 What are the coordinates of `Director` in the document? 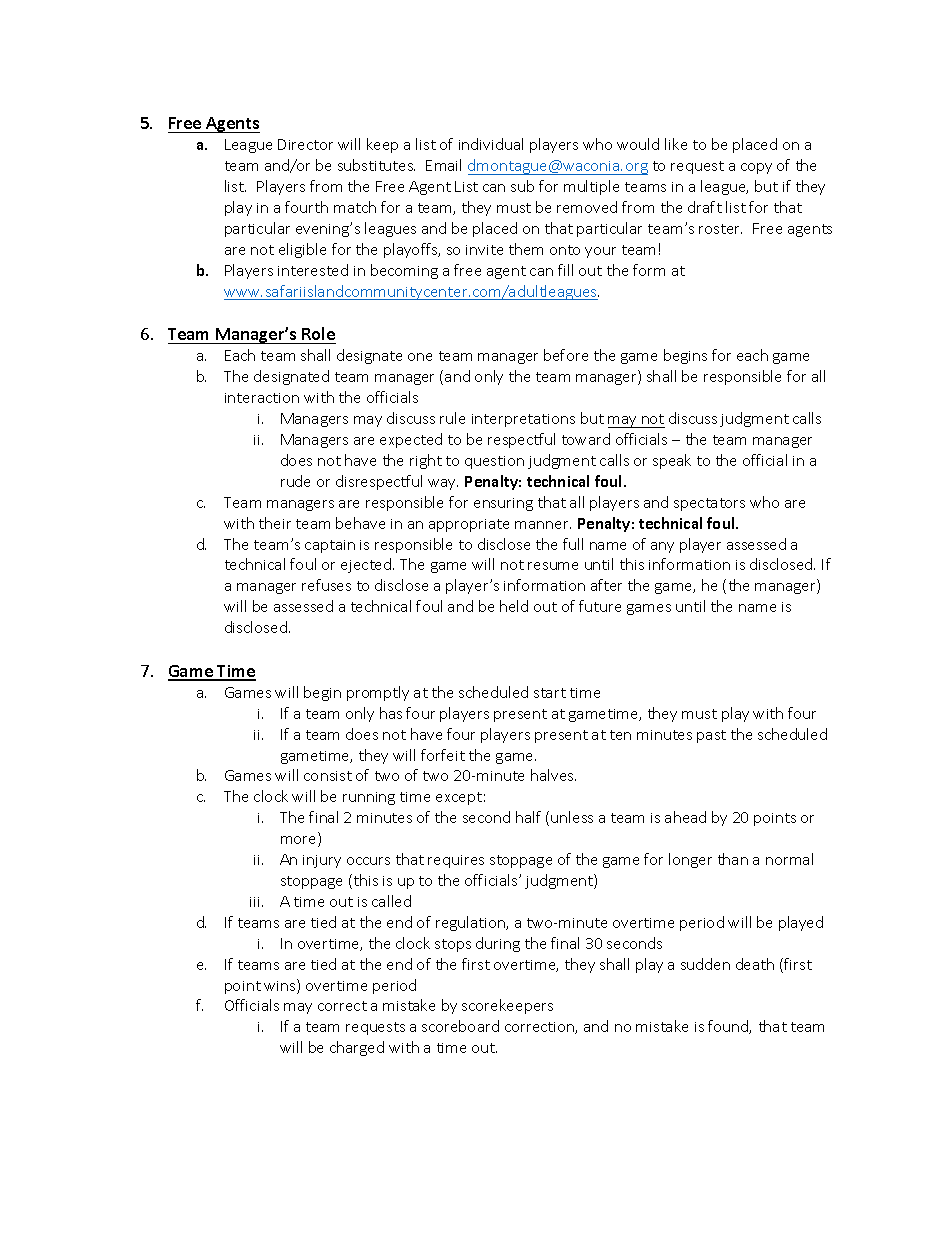 It's located at (305, 144).
